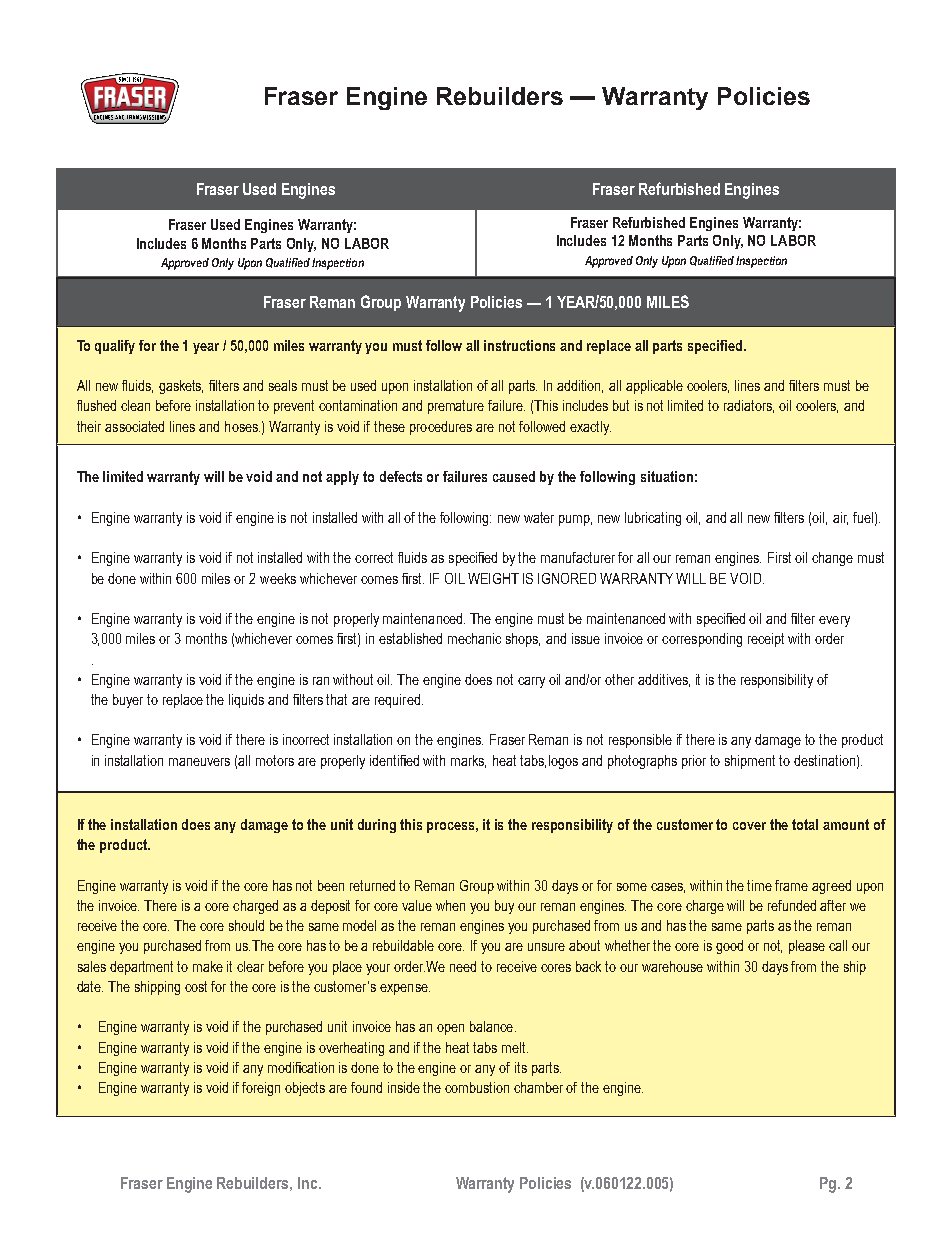  What do you see at coordinates (181, 387) in the screenshot?
I see `gaskets` at bounding box center [181, 387].
